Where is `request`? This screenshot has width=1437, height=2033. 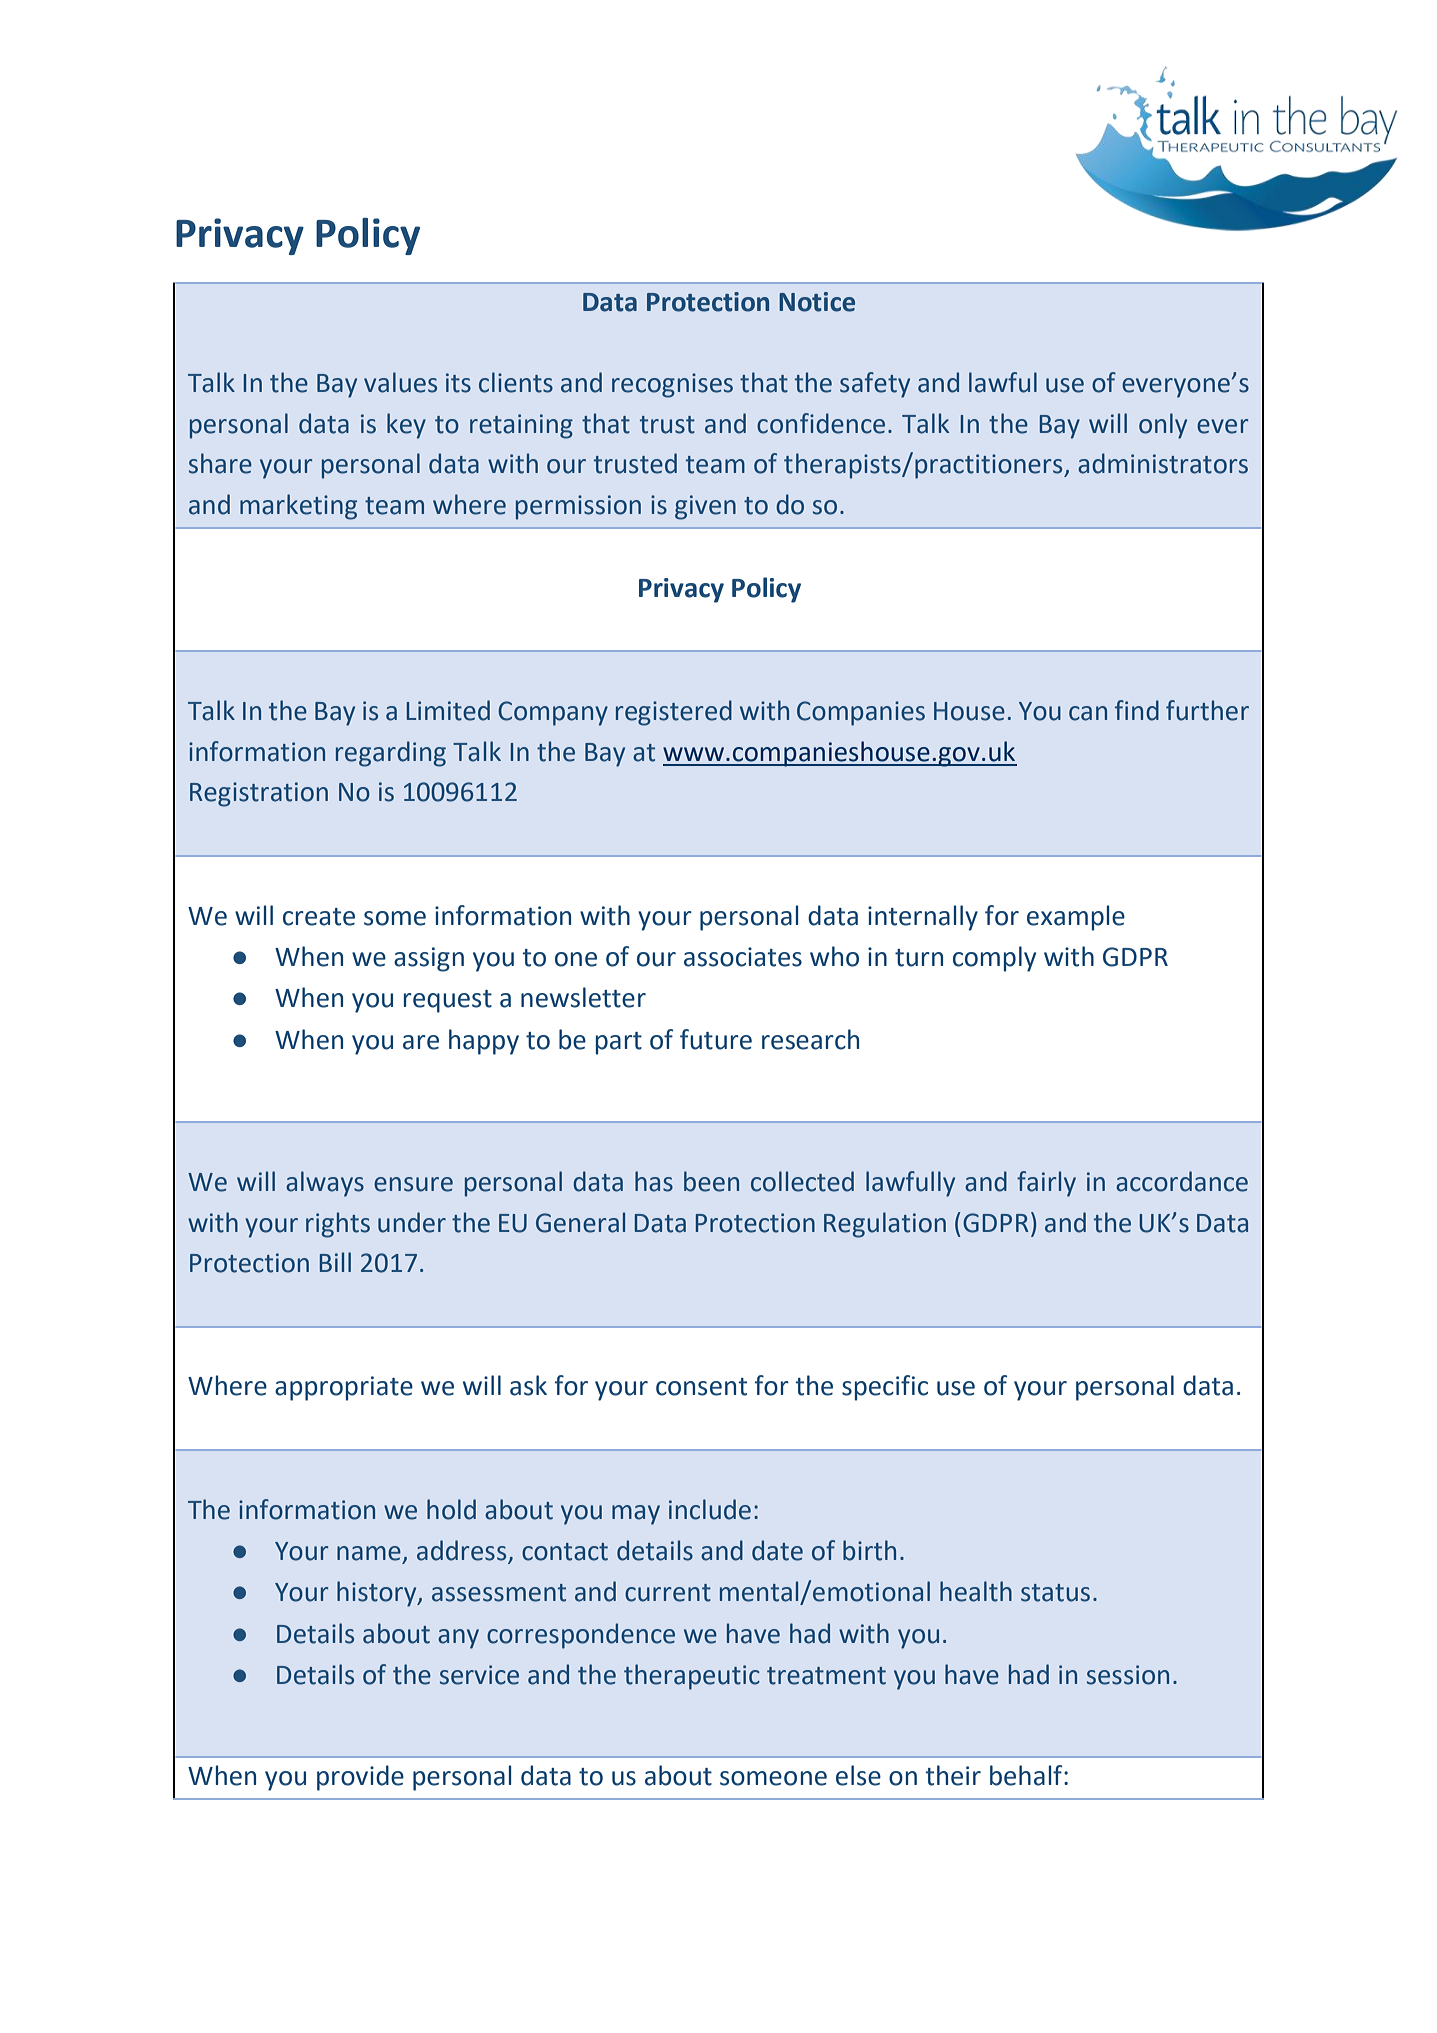
request is located at coordinates (448, 1001).
